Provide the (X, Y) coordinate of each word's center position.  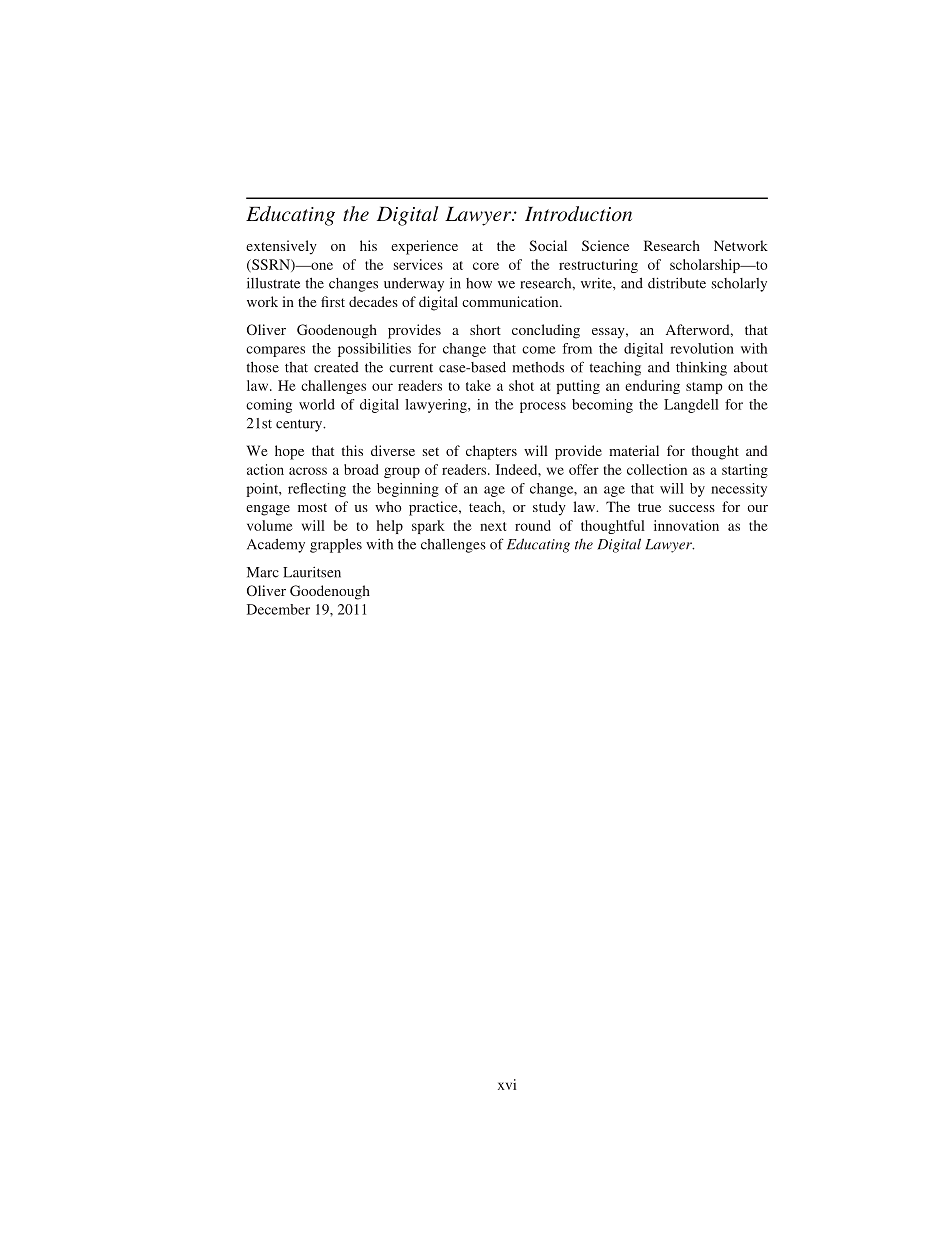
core (486, 266)
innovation (686, 525)
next (493, 526)
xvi (507, 1084)
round (533, 525)
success (692, 508)
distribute (677, 283)
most (312, 507)
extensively (281, 247)
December (278, 609)
